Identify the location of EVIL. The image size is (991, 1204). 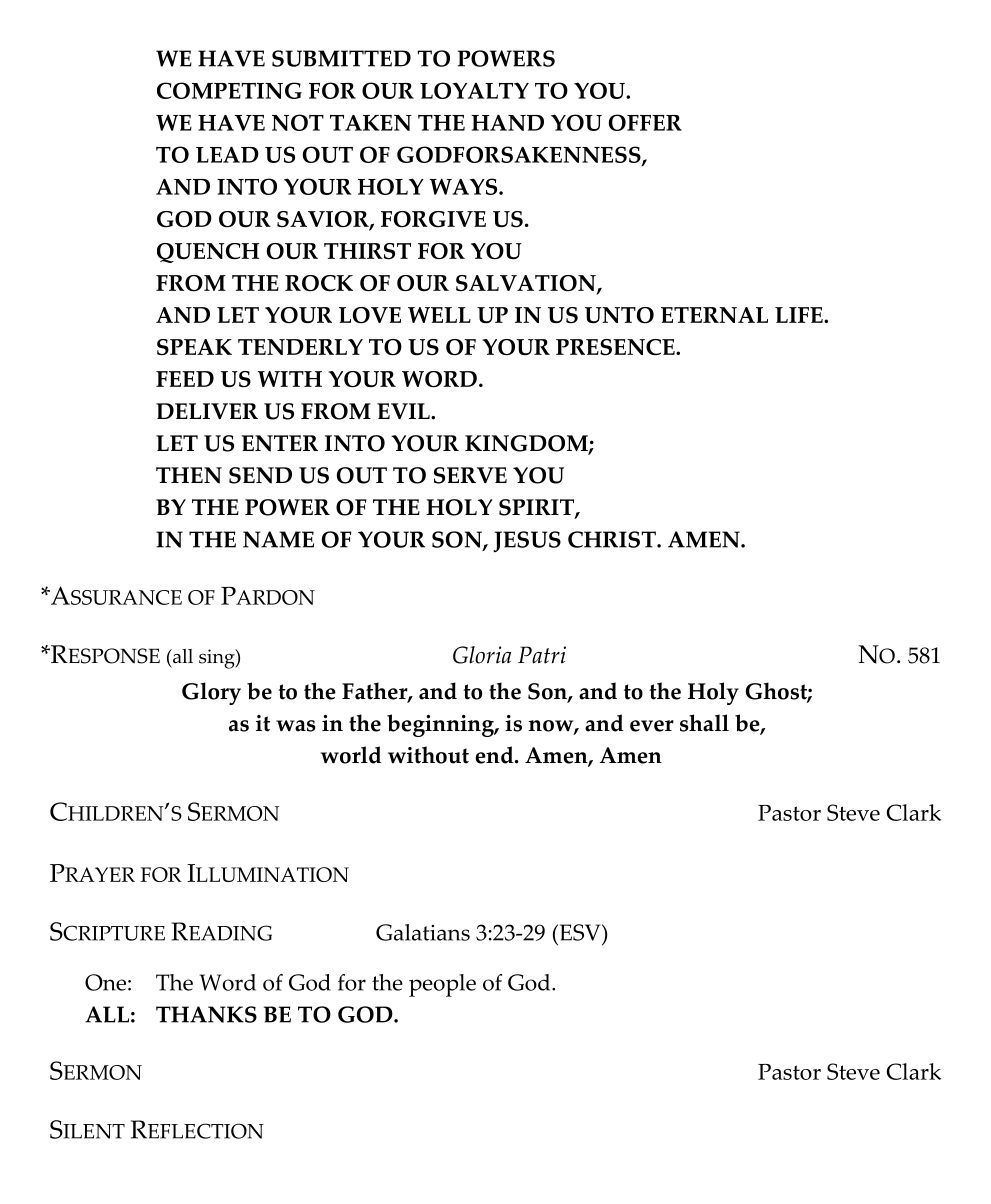
(404, 411).
